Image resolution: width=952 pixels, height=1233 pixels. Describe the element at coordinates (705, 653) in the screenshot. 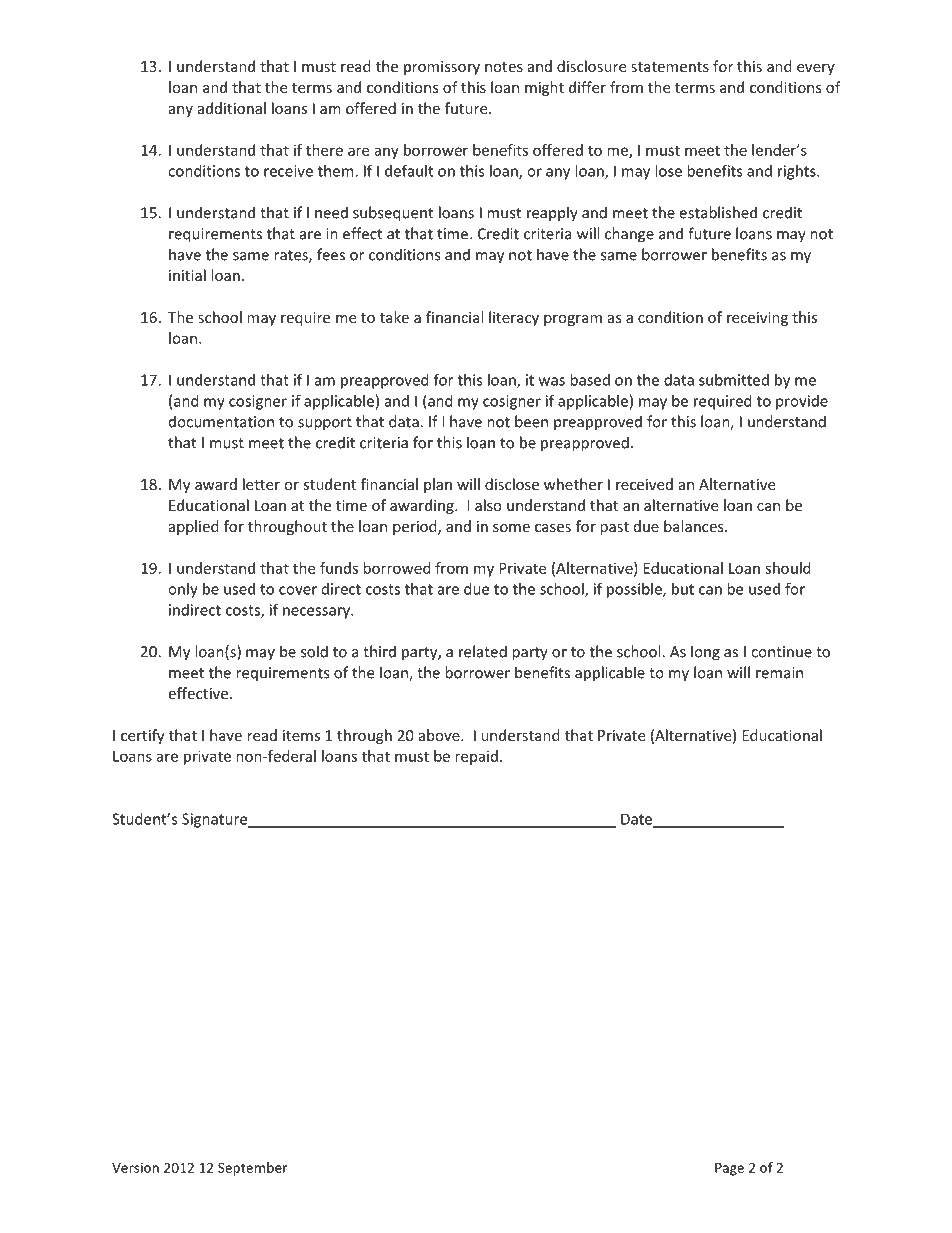

I see `long` at that location.
